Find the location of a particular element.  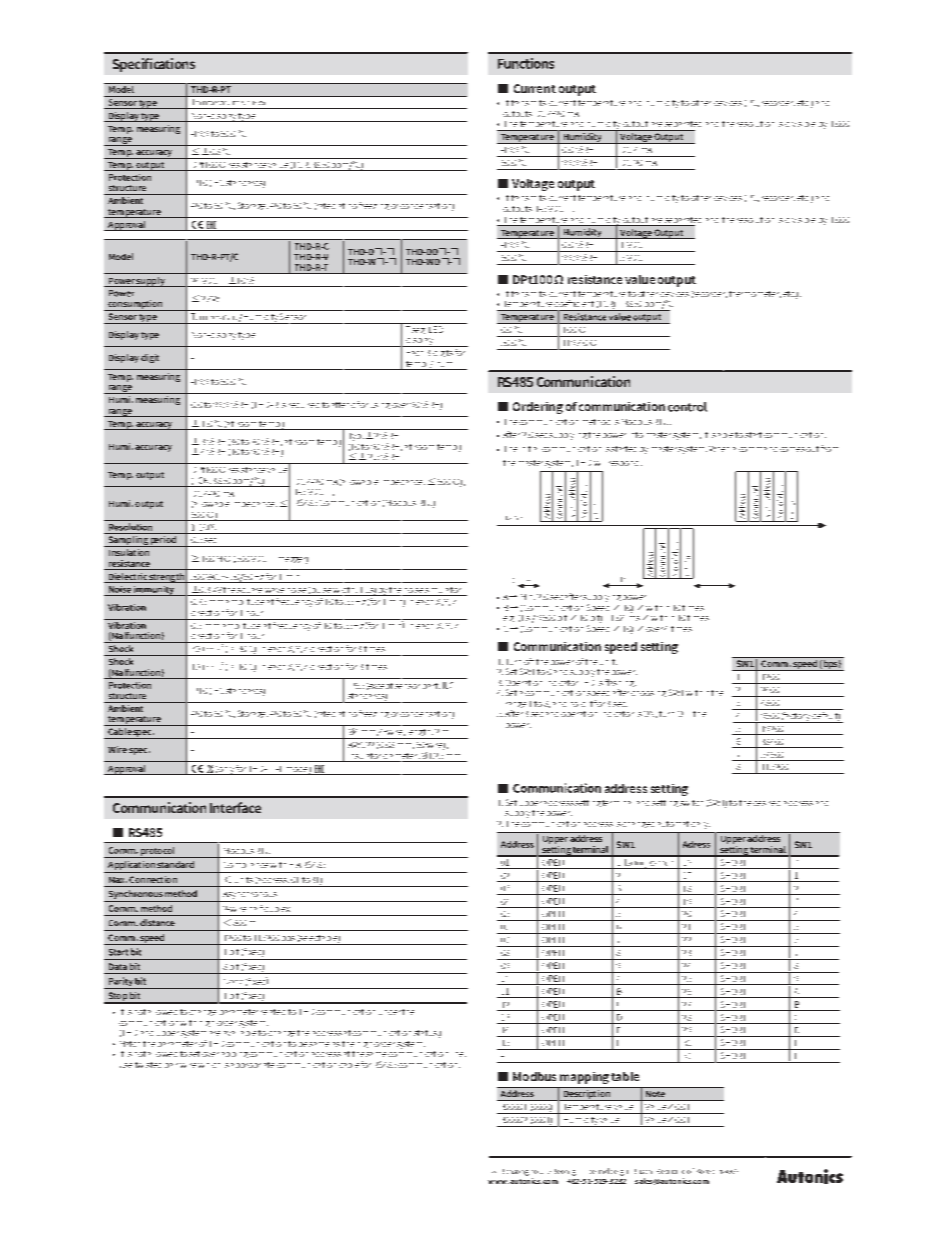

When is located at coordinates (719, 449).
